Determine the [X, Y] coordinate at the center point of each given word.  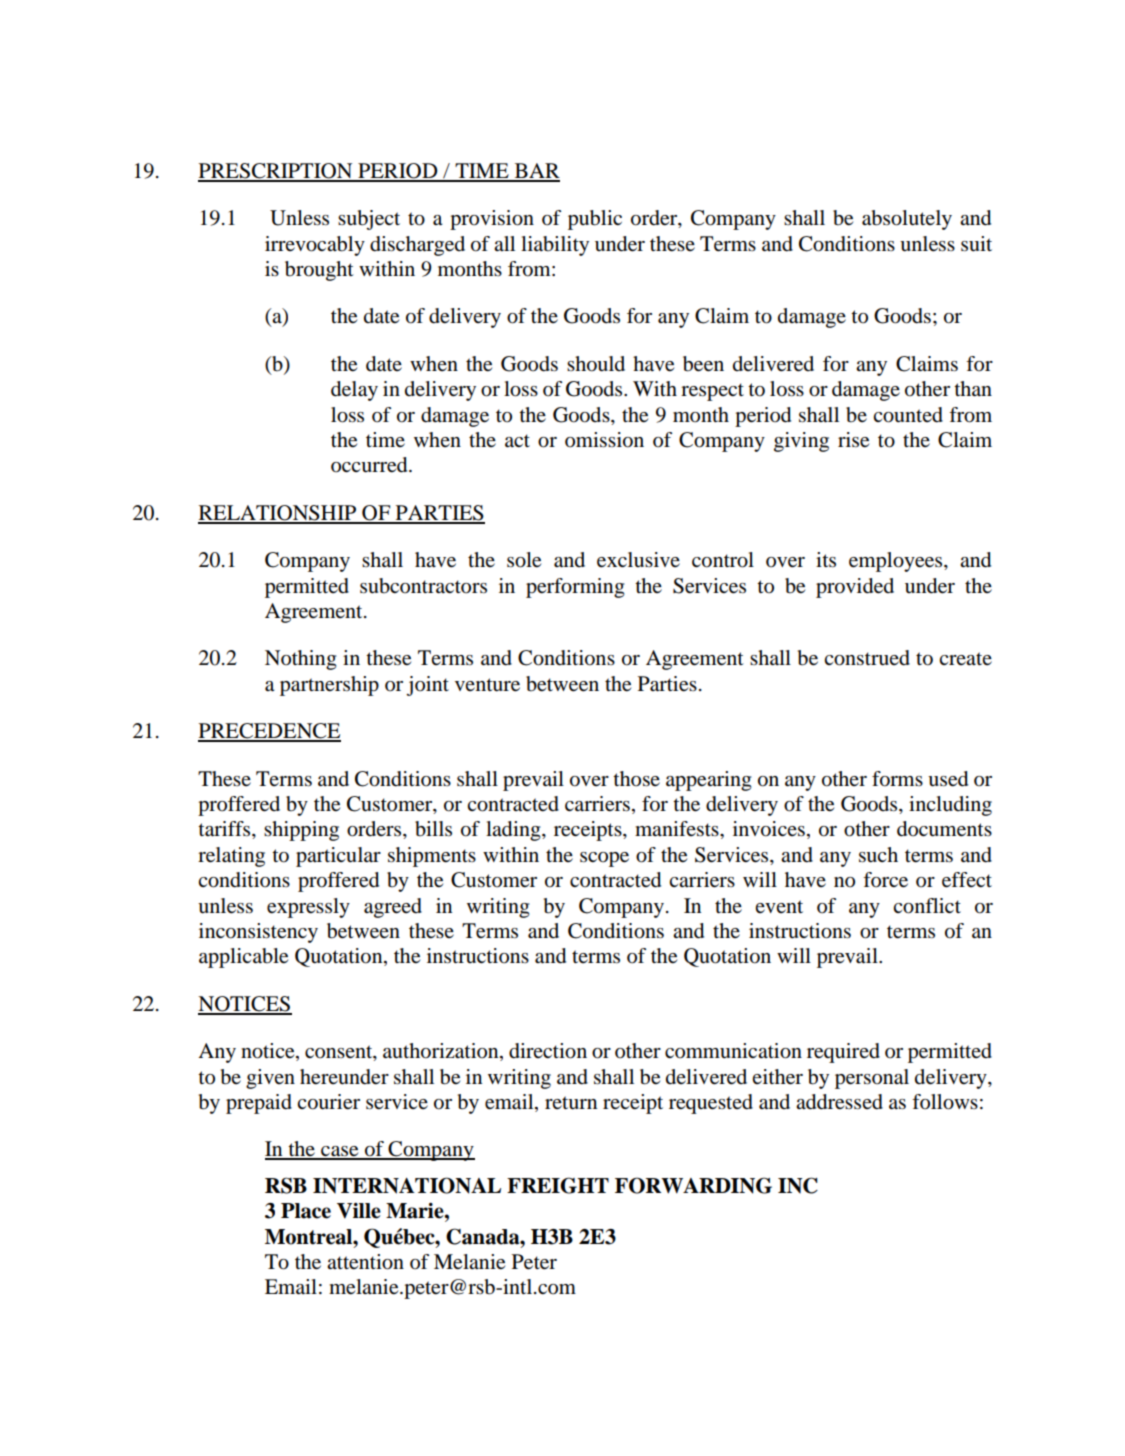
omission [604, 440]
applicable [243, 958]
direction [548, 1051]
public [595, 220]
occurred [370, 465]
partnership [329, 686]
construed [867, 658]
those [636, 779]
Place [306, 1211]
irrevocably [315, 246]
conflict [927, 906]
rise [853, 440]
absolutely [907, 220]
